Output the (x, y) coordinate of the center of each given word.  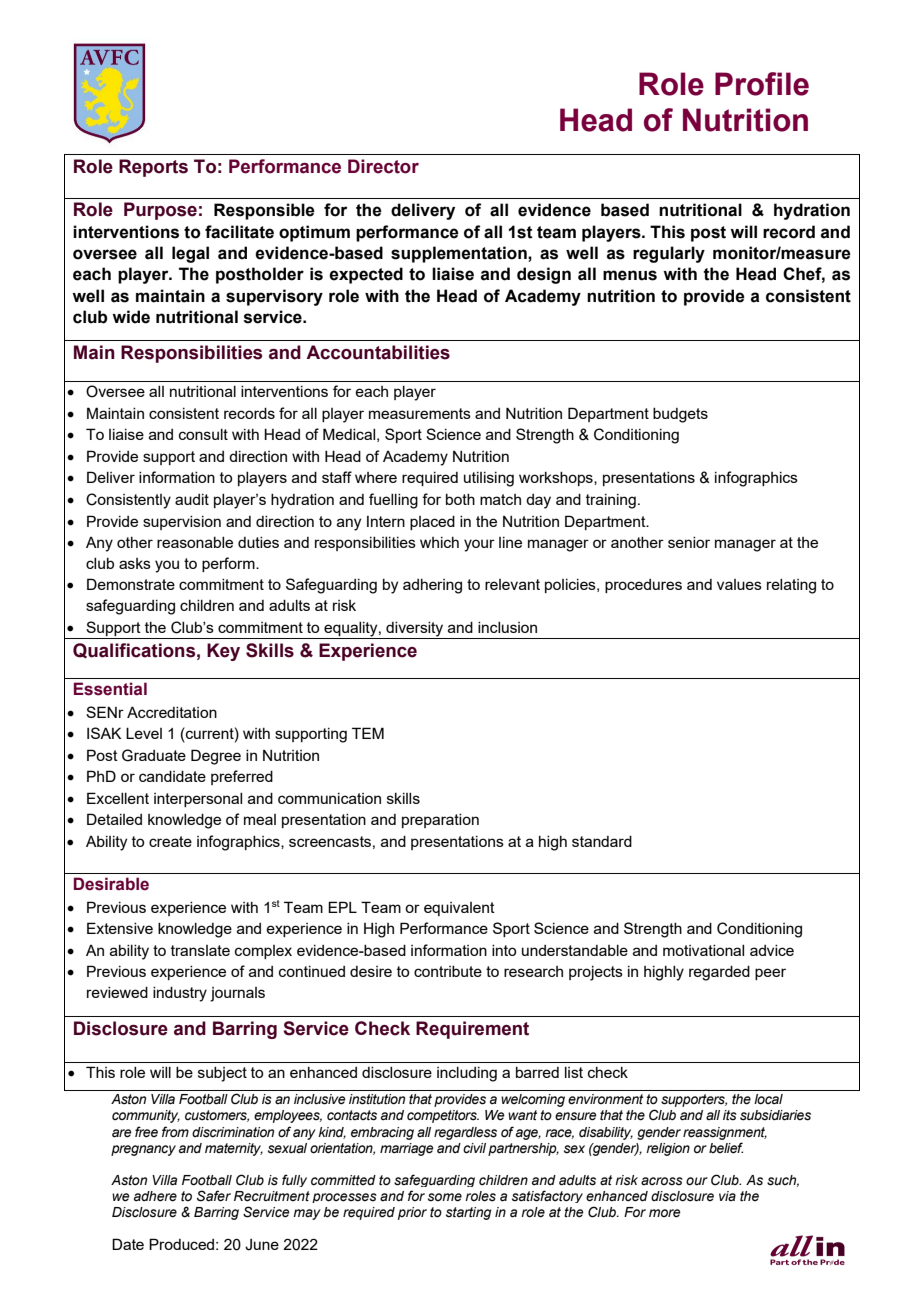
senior (689, 542)
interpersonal (198, 800)
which (439, 542)
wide (131, 317)
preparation (440, 821)
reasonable (195, 542)
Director (383, 166)
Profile (762, 84)
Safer (214, 1196)
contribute (448, 971)
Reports (153, 168)
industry (180, 994)
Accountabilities (378, 352)
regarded (719, 973)
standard (602, 841)
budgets (680, 415)
